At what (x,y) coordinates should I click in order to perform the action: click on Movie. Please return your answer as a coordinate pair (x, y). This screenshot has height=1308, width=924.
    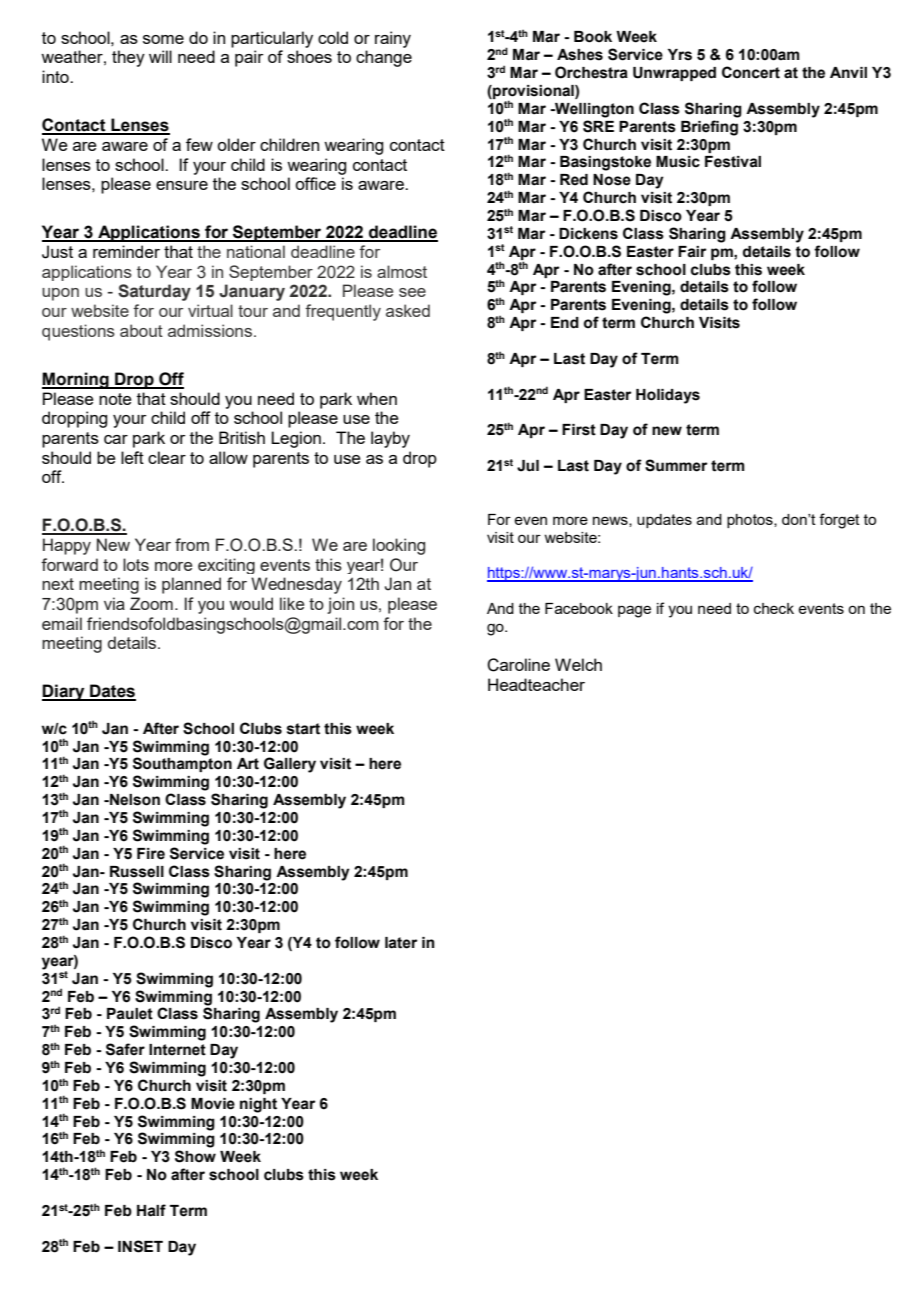
    Looking at the image, I should click on (213, 1104).
